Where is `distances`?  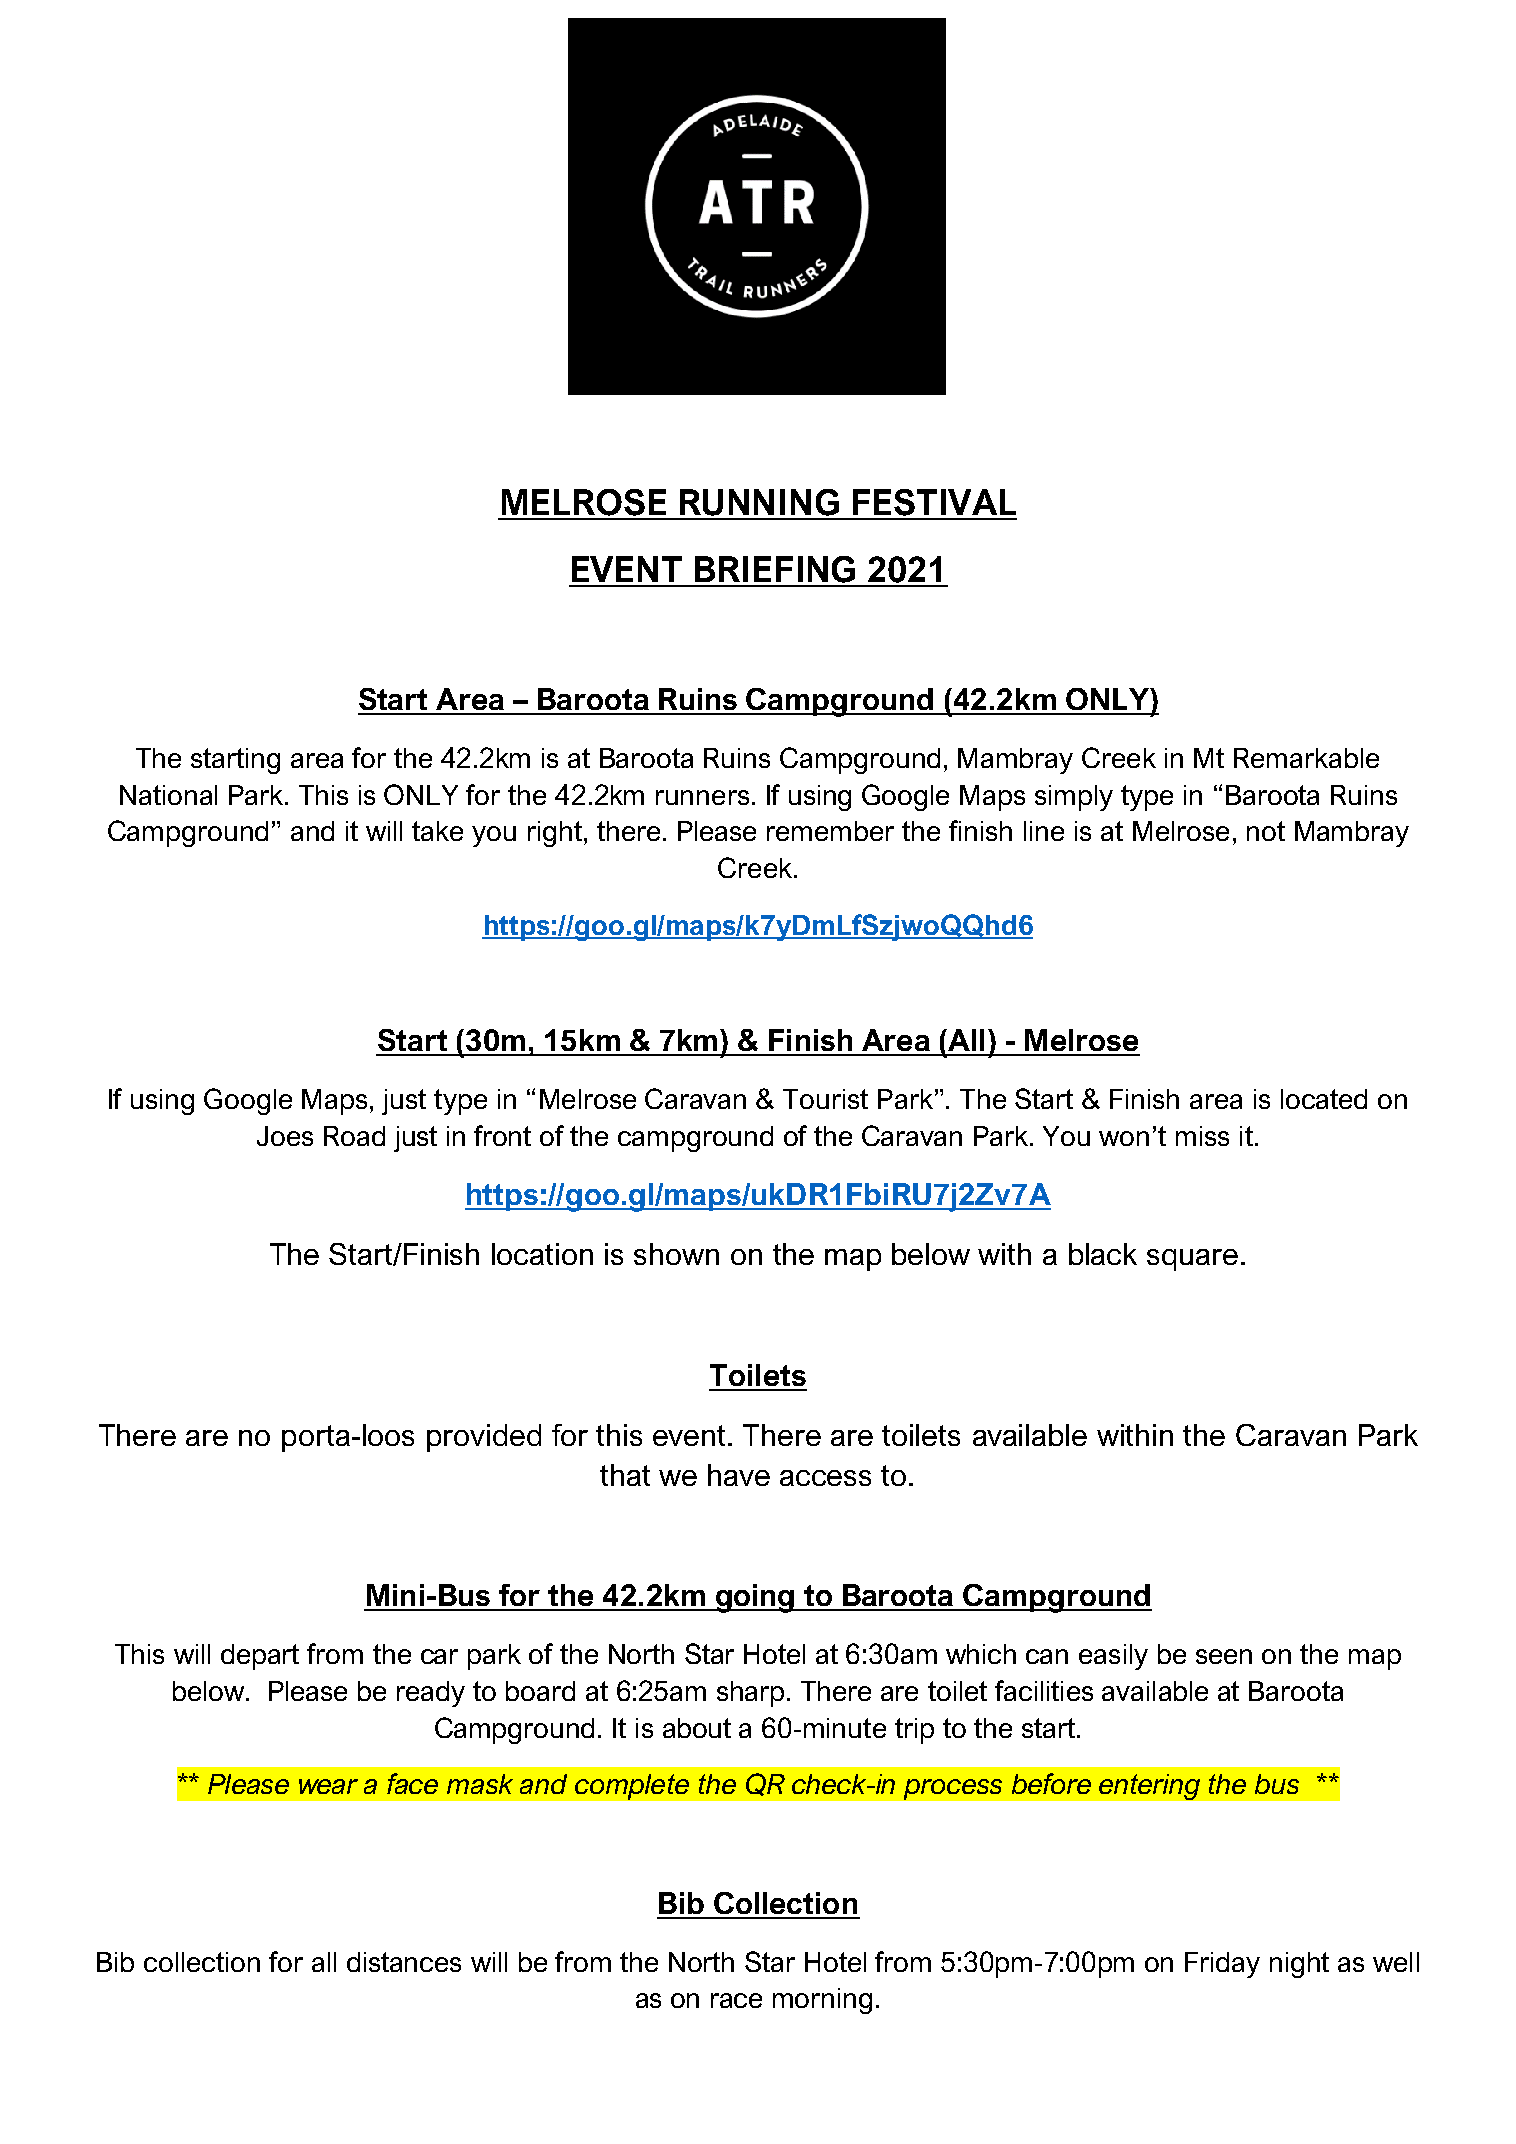
distances is located at coordinates (404, 1962).
